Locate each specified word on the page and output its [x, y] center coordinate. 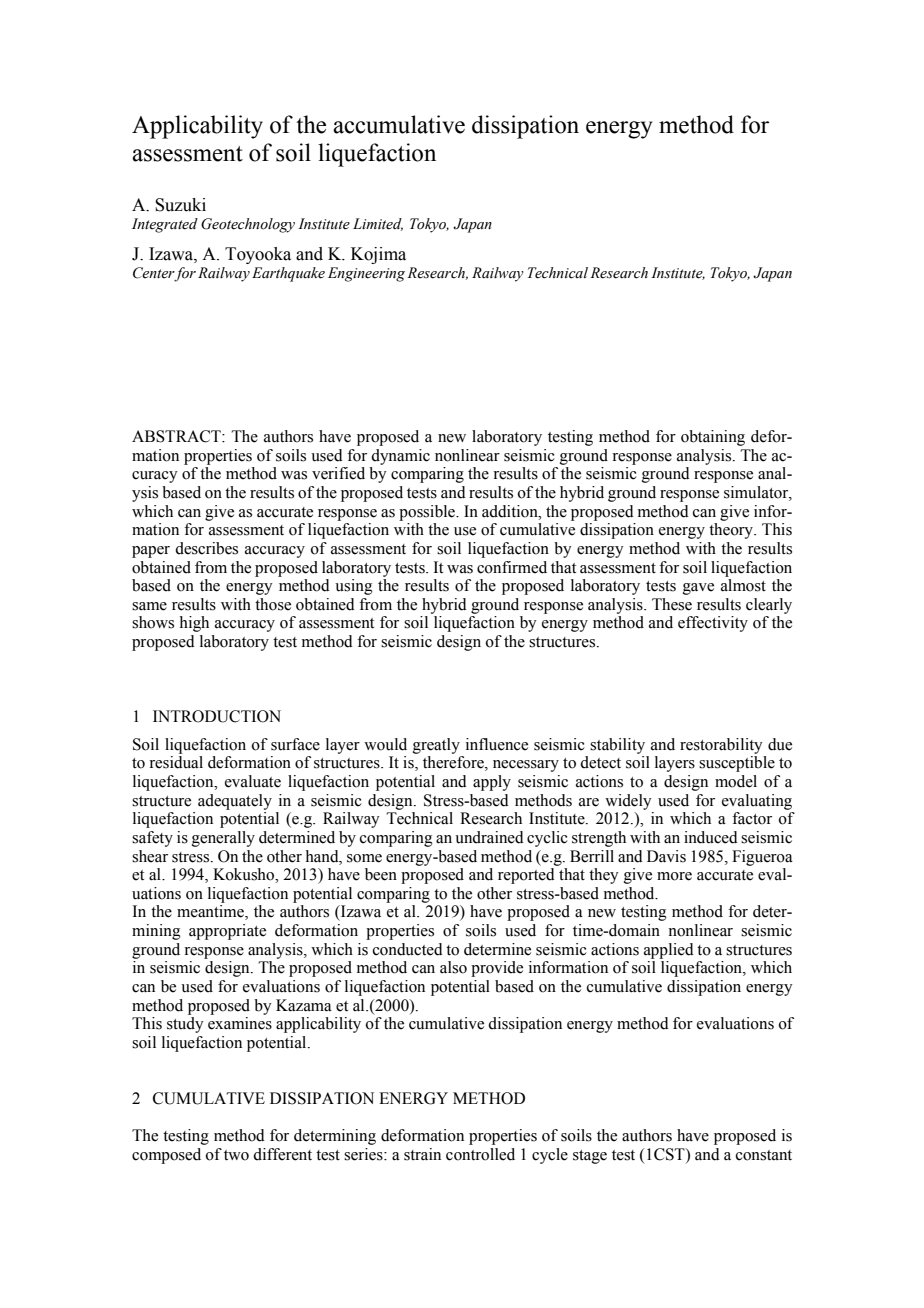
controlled [480, 1154]
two [236, 1155]
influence [497, 744]
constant [764, 1155]
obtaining [713, 438]
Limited [378, 224]
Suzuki [180, 205]
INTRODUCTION [217, 716]
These [672, 604]
